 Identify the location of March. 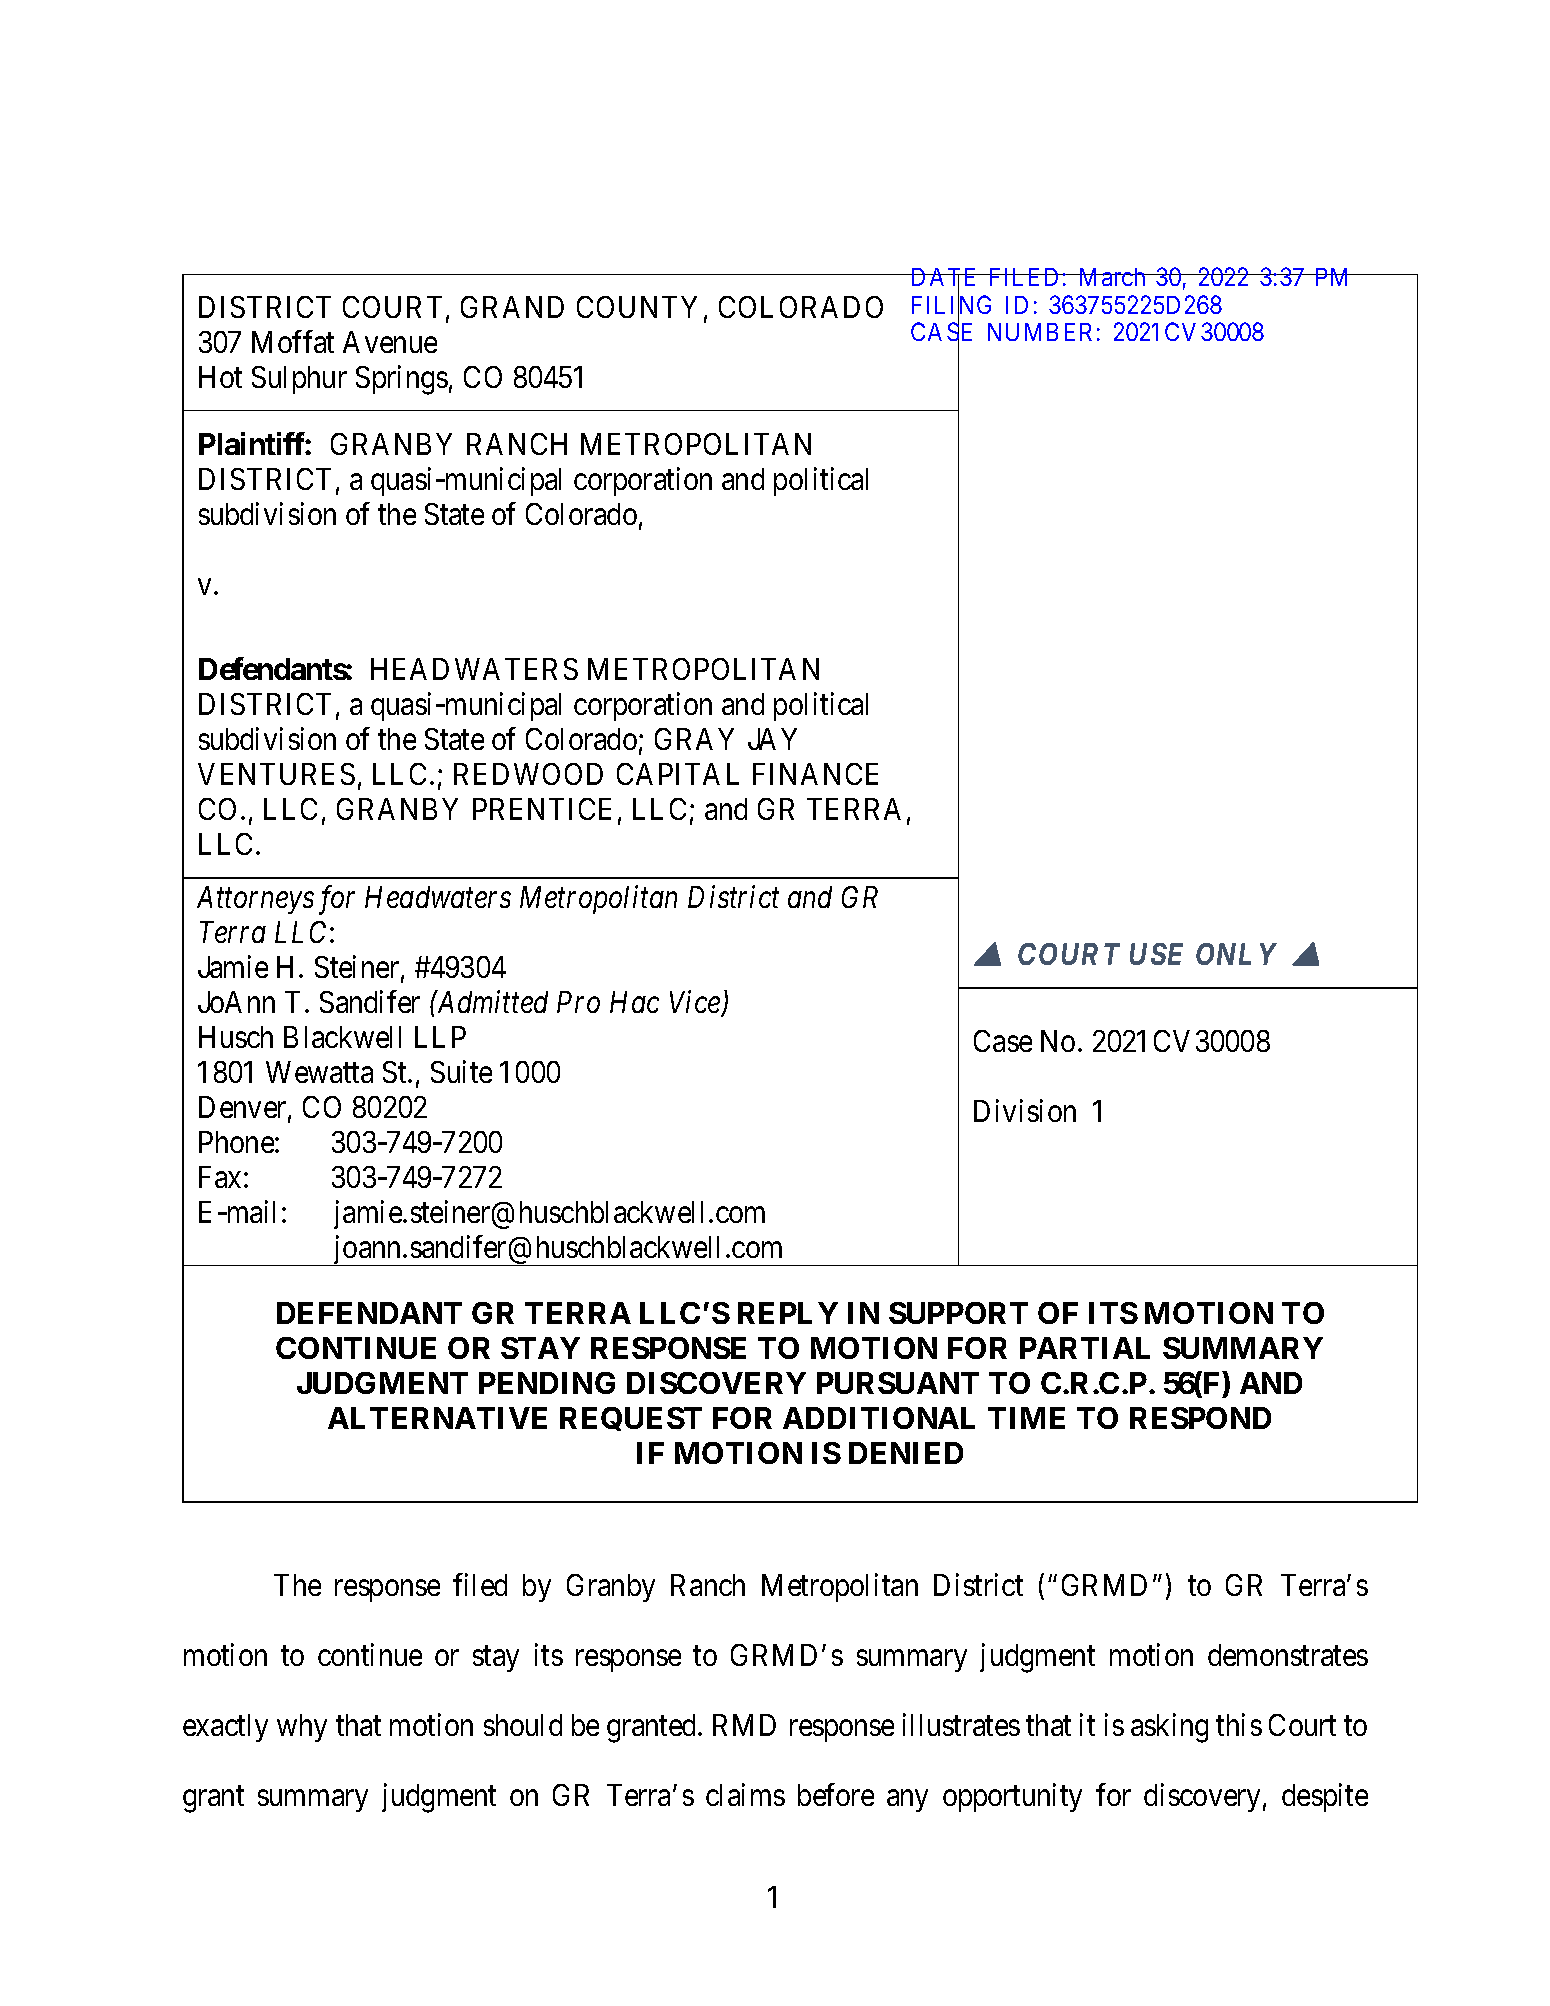
(1112, 277).
